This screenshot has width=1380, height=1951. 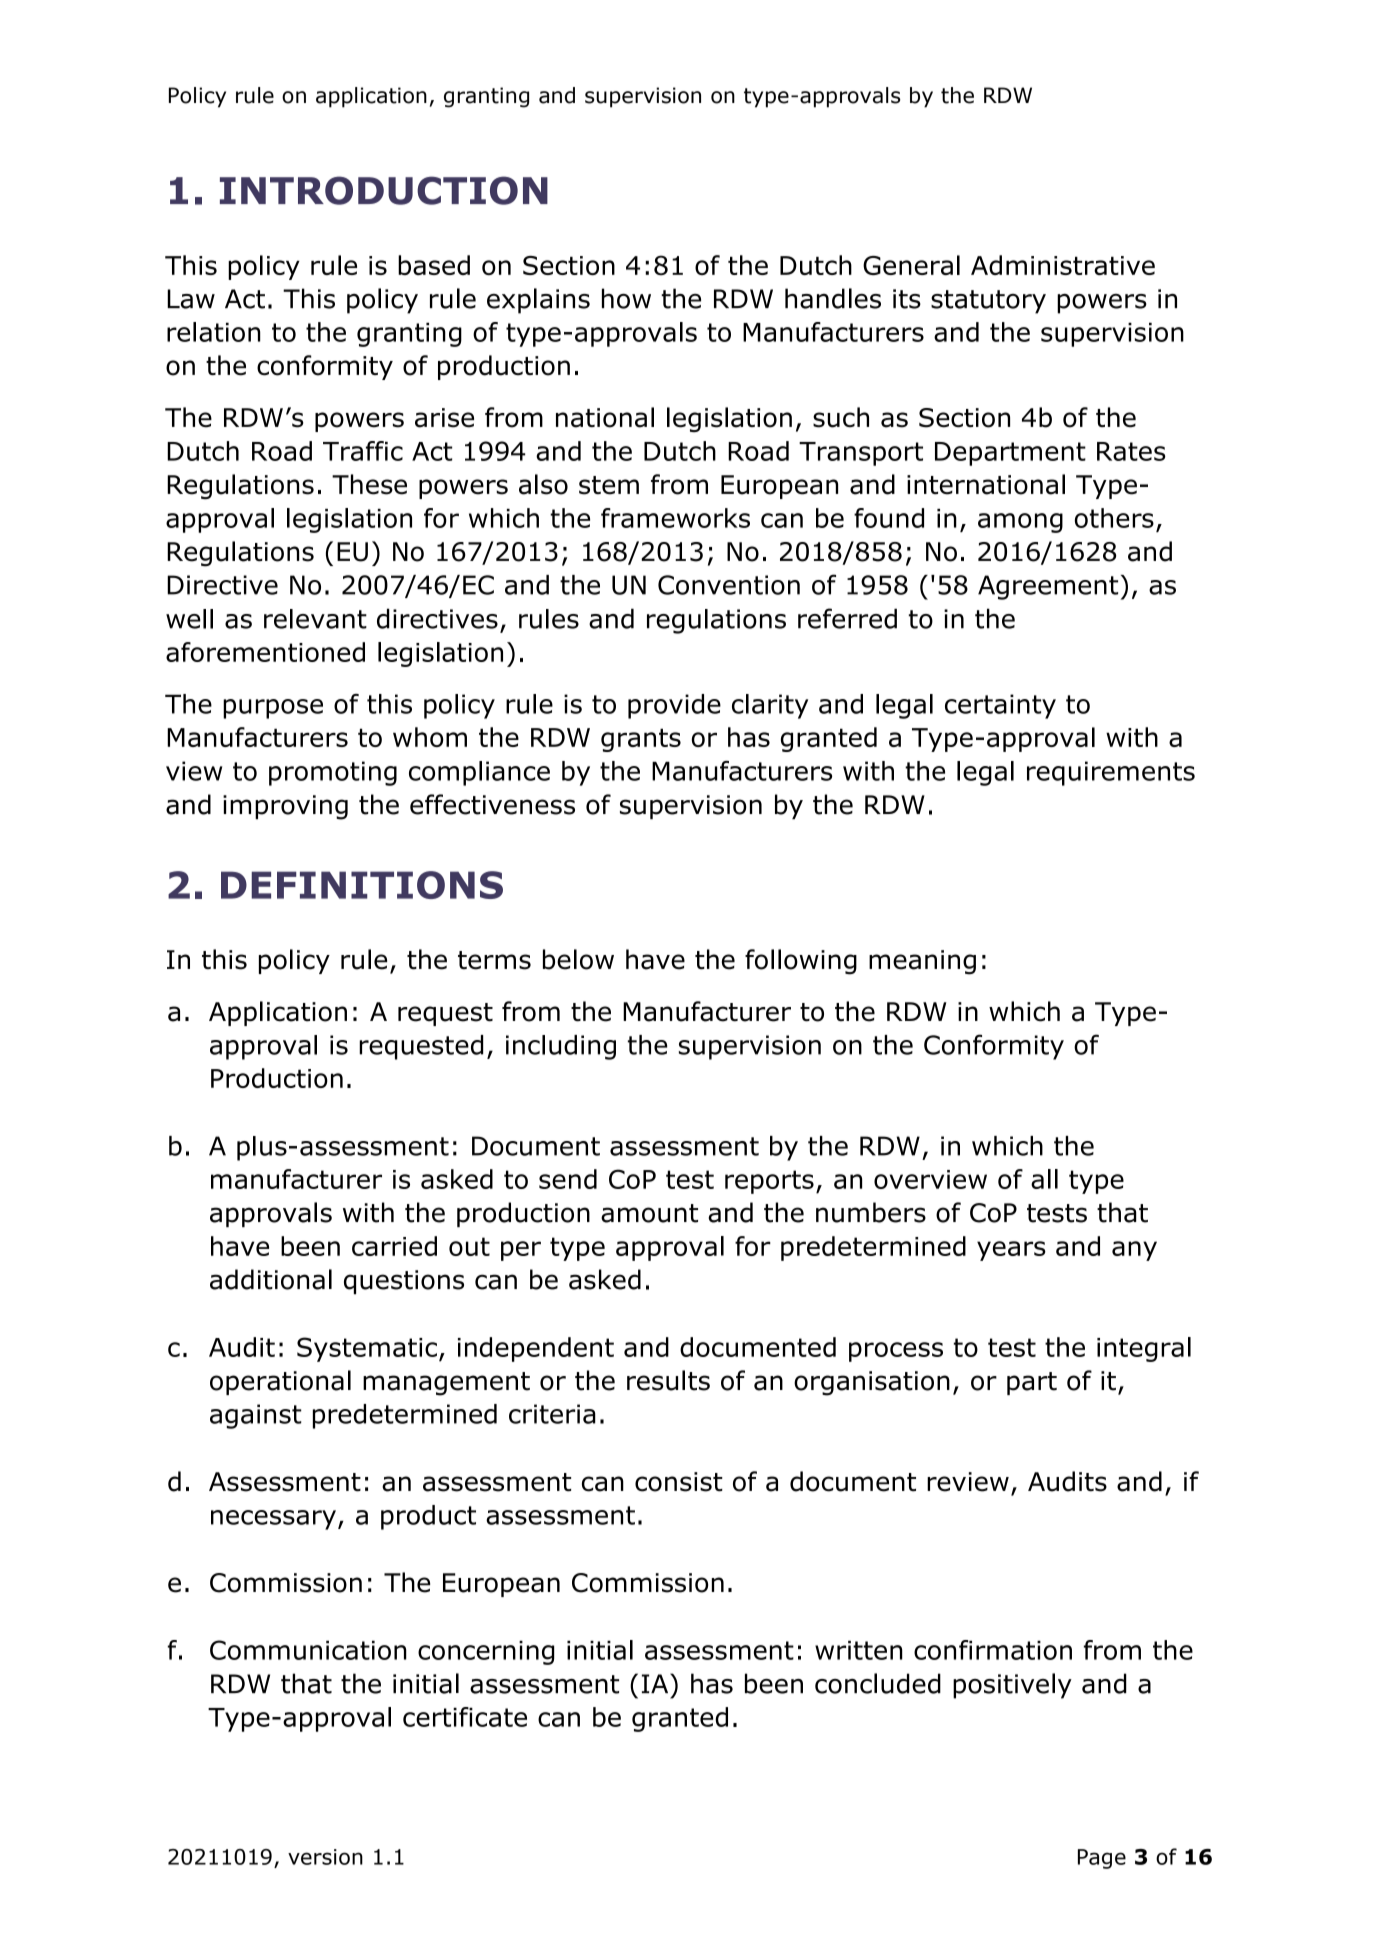 I want to click on certainty, so click(x=1000, y=706).
